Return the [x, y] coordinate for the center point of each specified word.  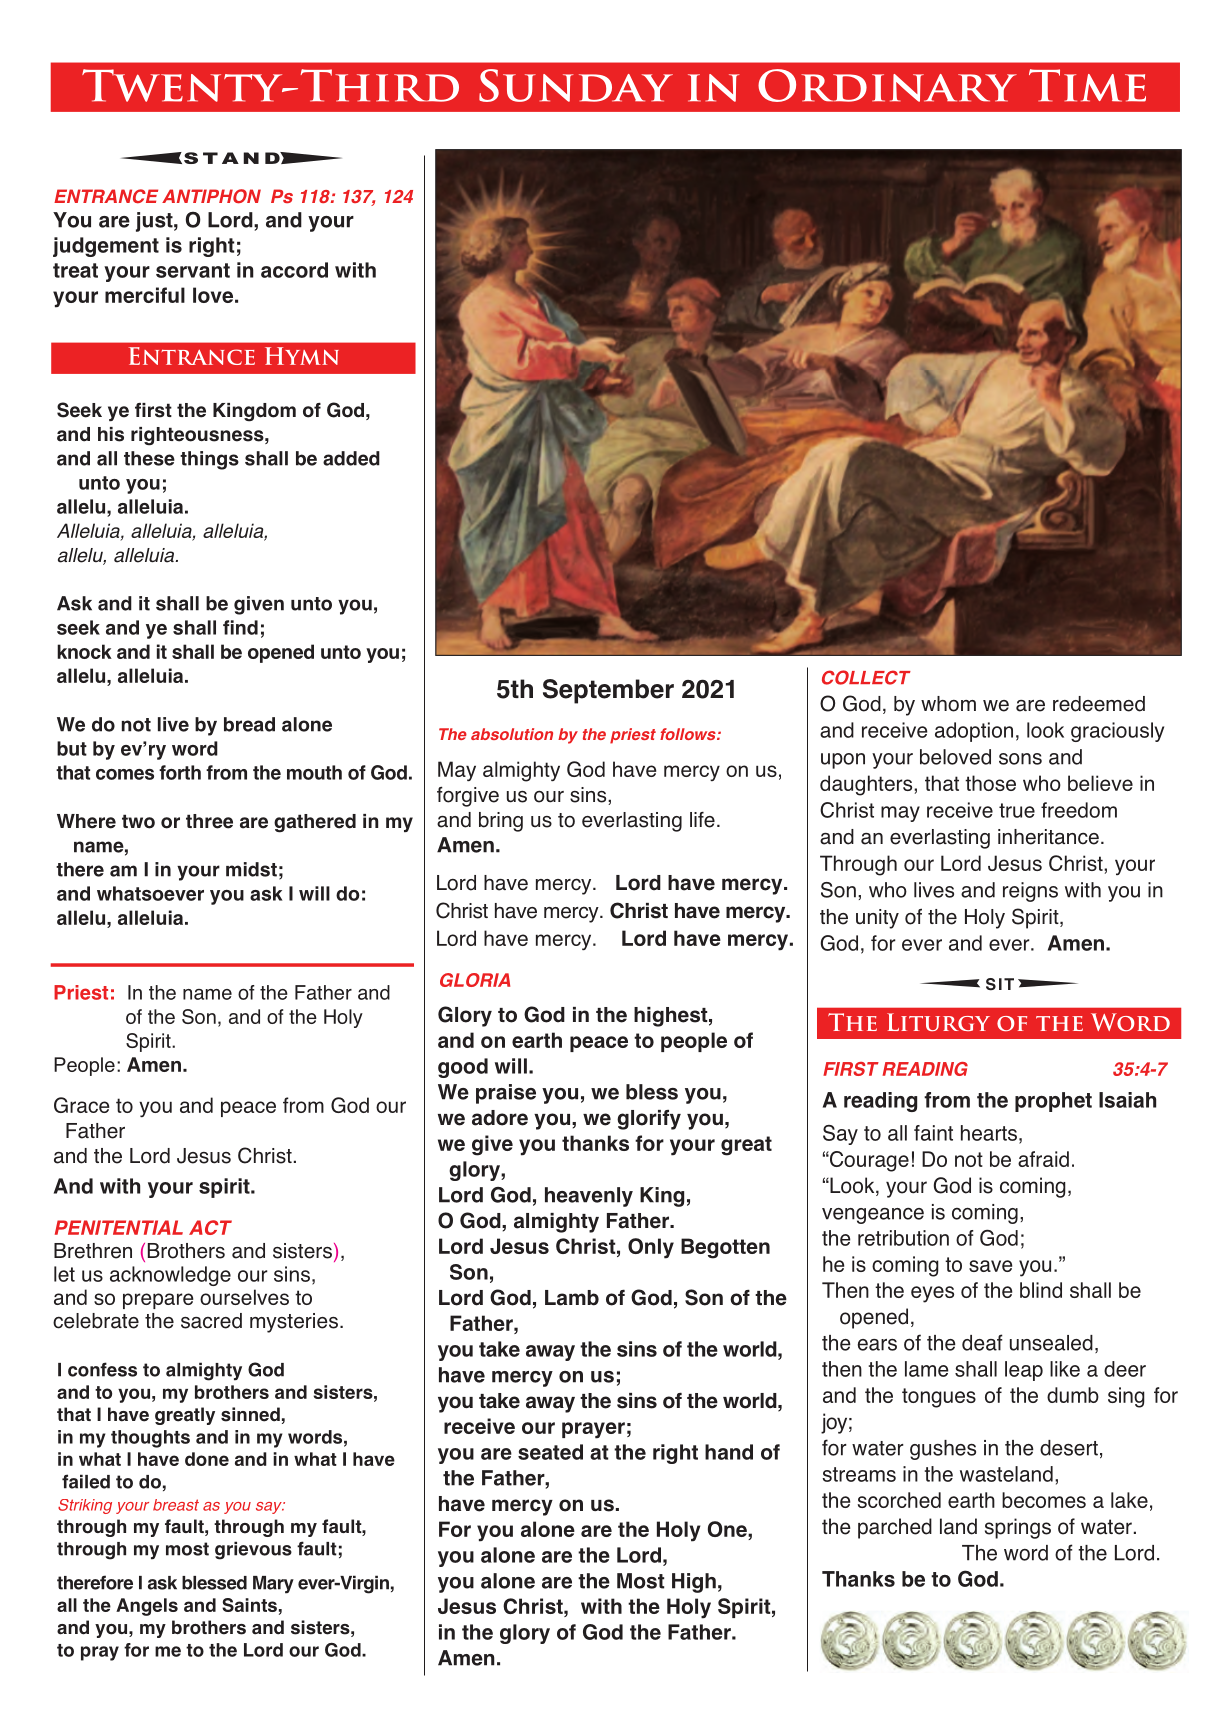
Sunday [576, 85]
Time [1087, 85]
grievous [253, 1550]
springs [1018, 1528]
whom [948, 704]
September [608, 691]
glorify [649, 1120]
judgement [106, 247]
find [240, 627]
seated [550, 1452]
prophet [1053, 1102]
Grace [81, 1105]
